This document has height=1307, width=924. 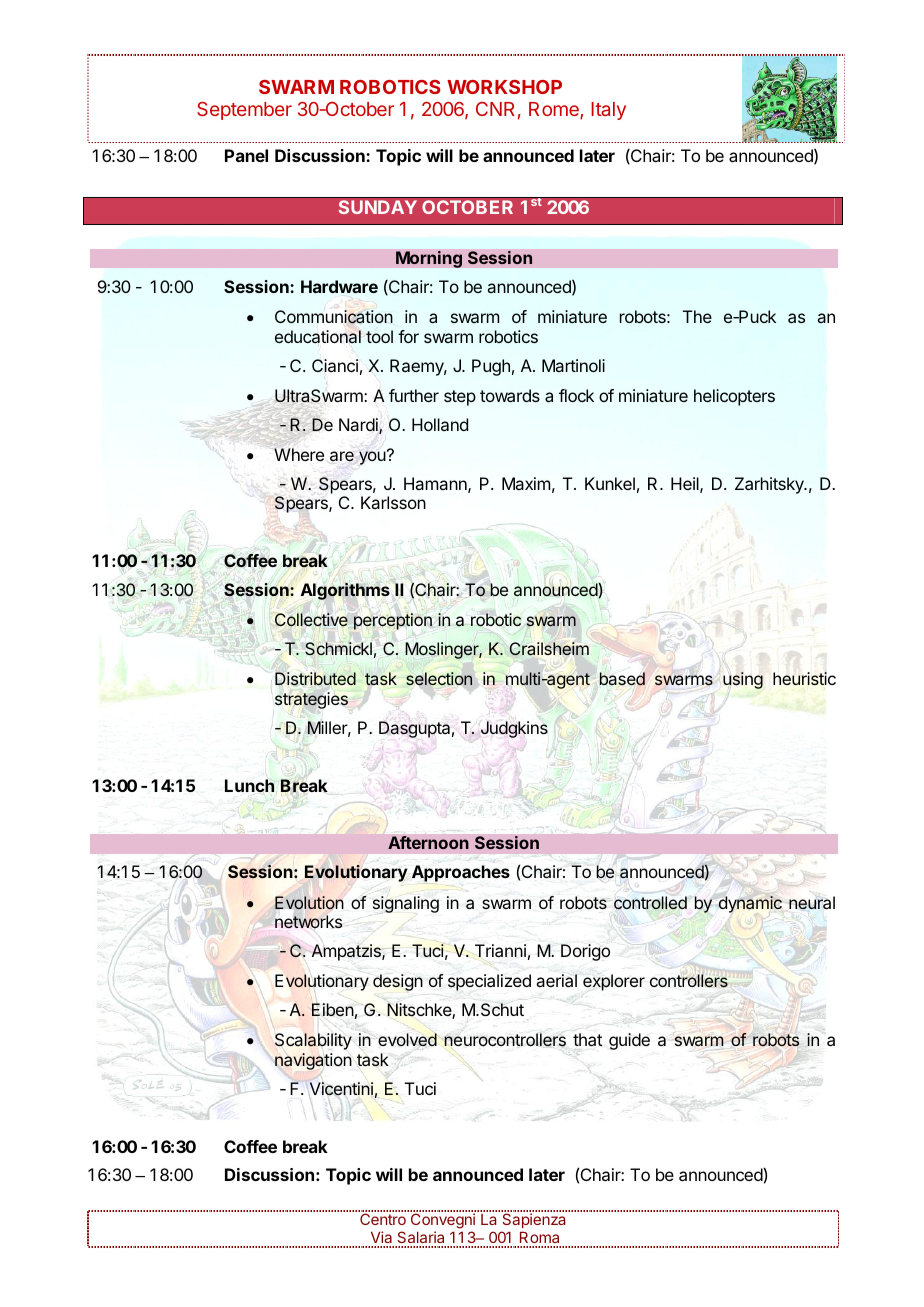 What do you see at coordinates (750, 904) in the document?
I see `dynamic` at bounding box center [750, 904].
